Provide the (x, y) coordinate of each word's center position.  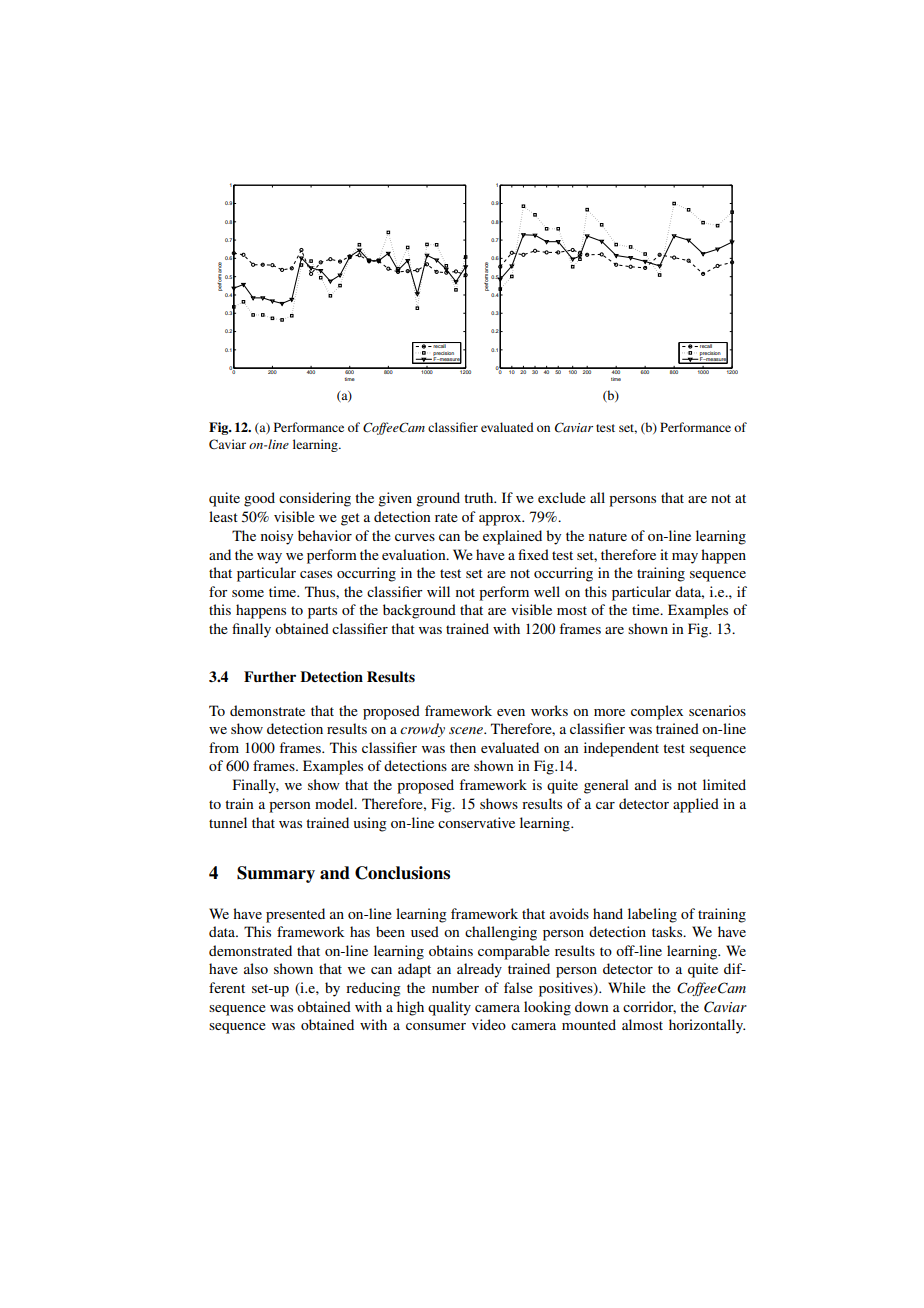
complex (657, 712)
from (224, 747)
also (256, 968)
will (438, 591)
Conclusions (402, 873)
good (259, 499)
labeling (652, 915)
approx (501, 520)
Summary (276, 874)
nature (608, 536)
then (463, 747)
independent (621, 749)
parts (322, 612)
